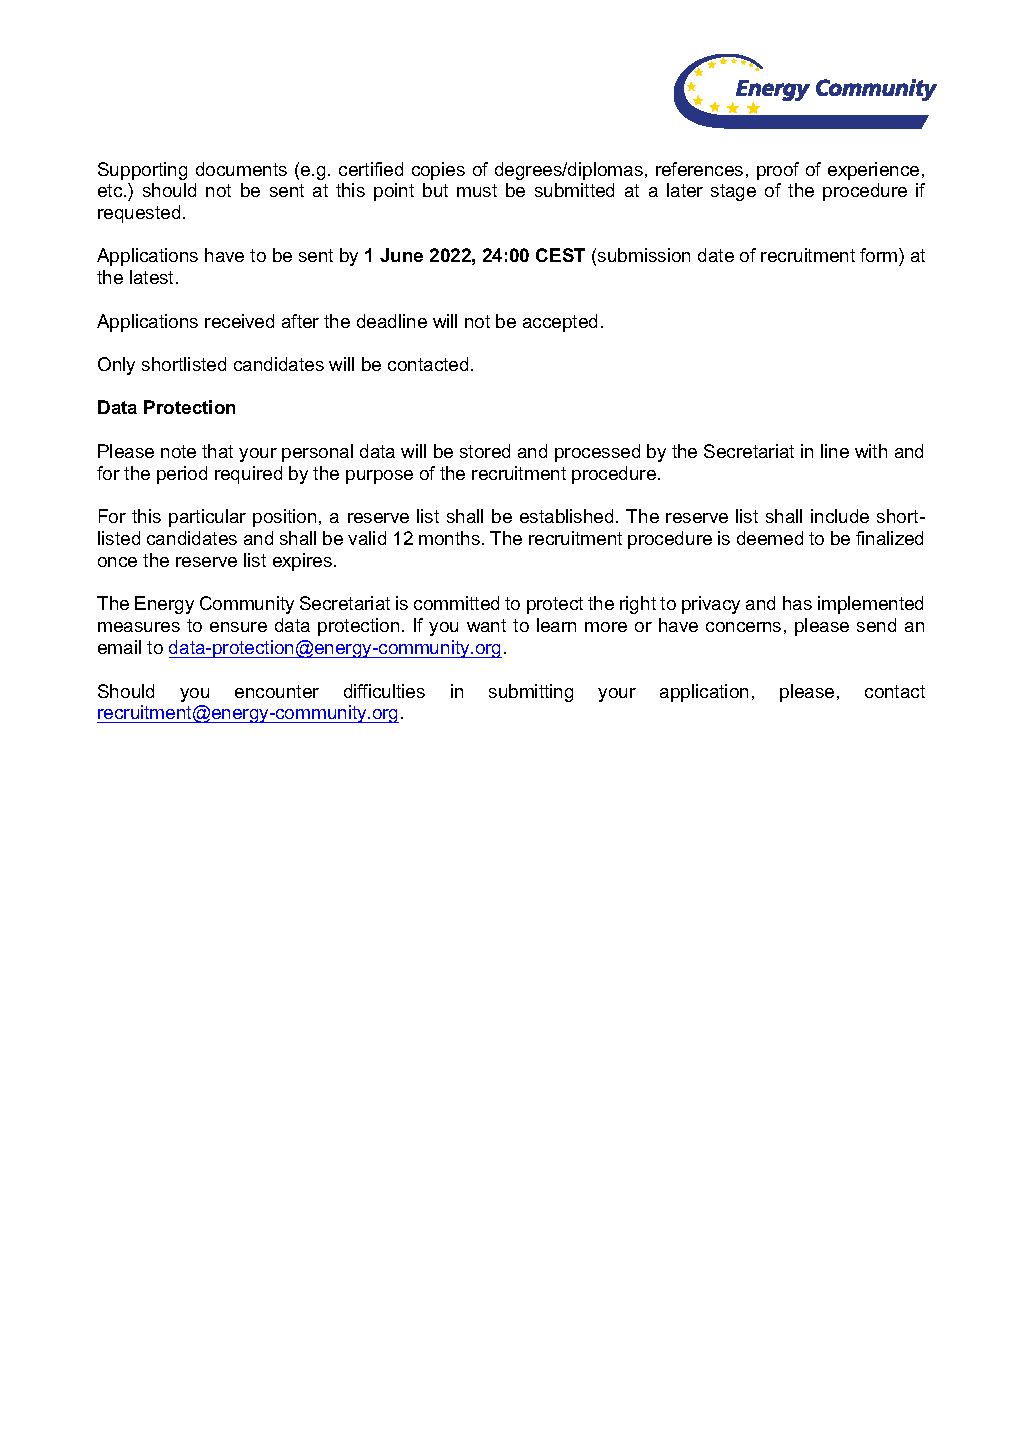  What do you see at coordinates (485, 451) in the screenshot?
I see `stored` at bounding box center [485, 451].
